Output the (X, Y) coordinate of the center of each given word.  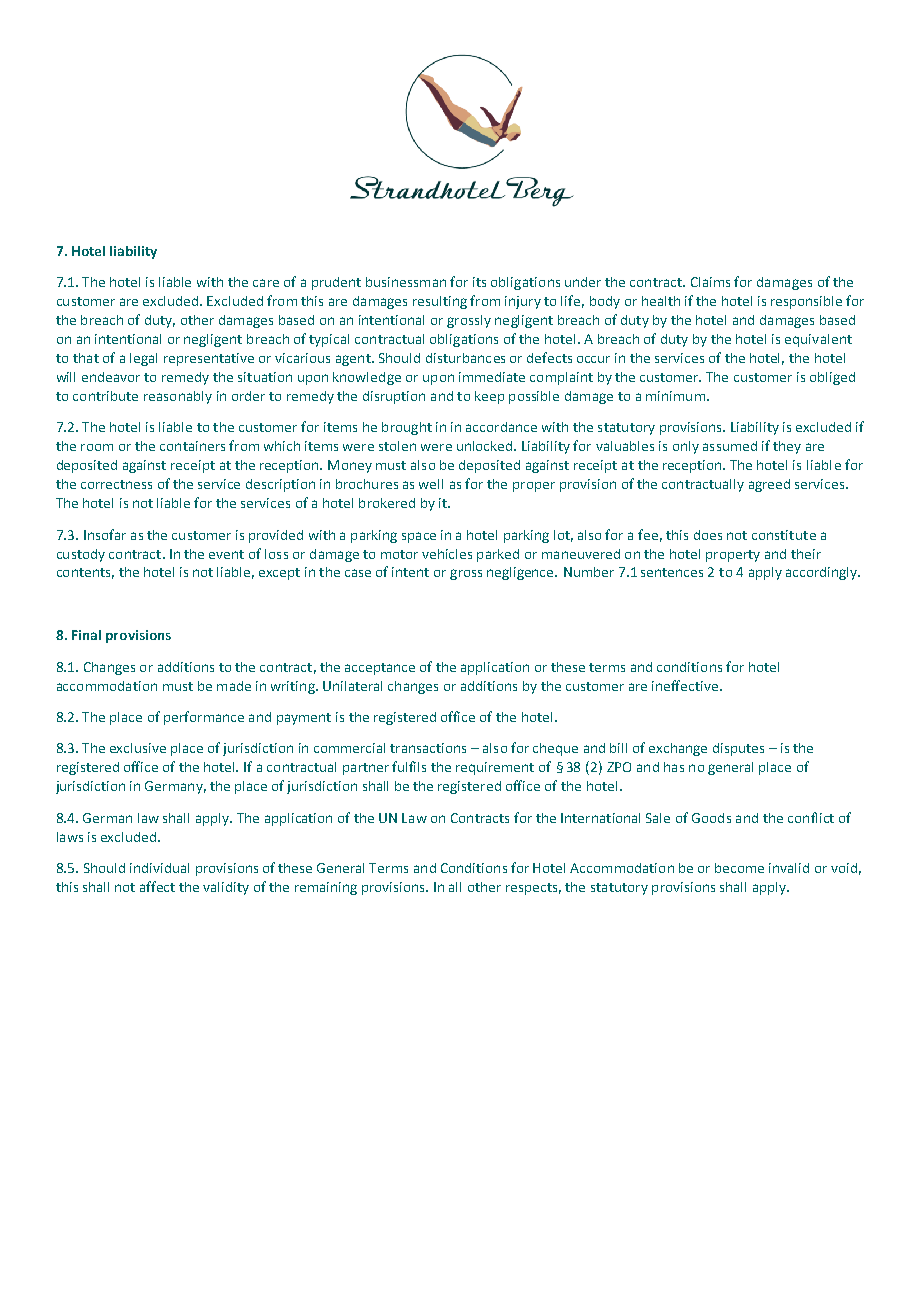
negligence (521, 573)
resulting (440, 302)
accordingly (823, 573)
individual (159, 868)
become (739, 868)
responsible (806, 302)
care (266, 283)
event (226, 554)
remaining (326, 888)
